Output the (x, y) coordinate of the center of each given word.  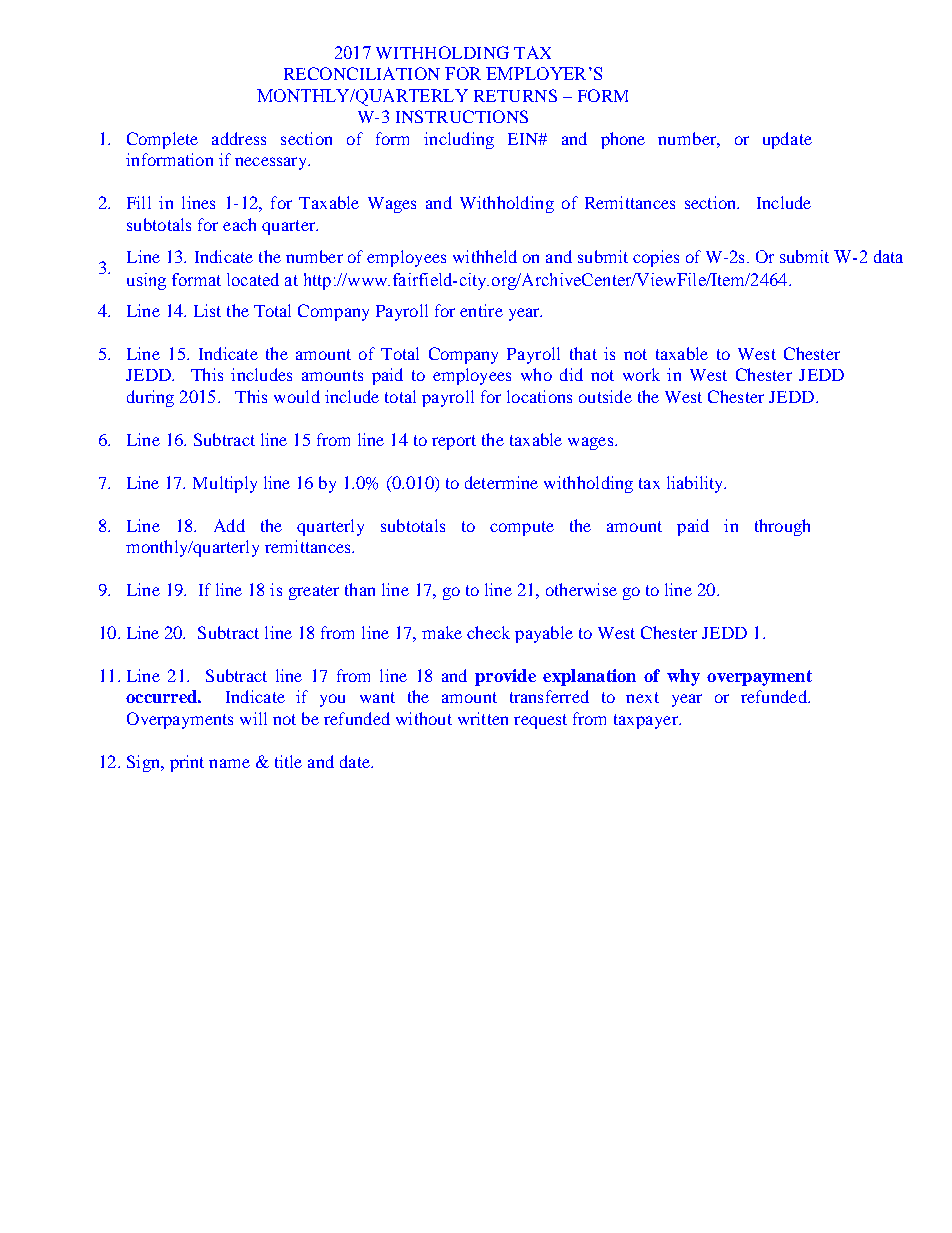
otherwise (581, 589)
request (540, 721)
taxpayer (647, 721)
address (239, 138)
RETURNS (515, 95)
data (888, 256)
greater (314, 592)
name (229, 763)
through (782, 527)
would (297, 396)
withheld (485, 256)
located (253, 279)
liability (696, 484)
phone (623, 140)
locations (539, 396)
